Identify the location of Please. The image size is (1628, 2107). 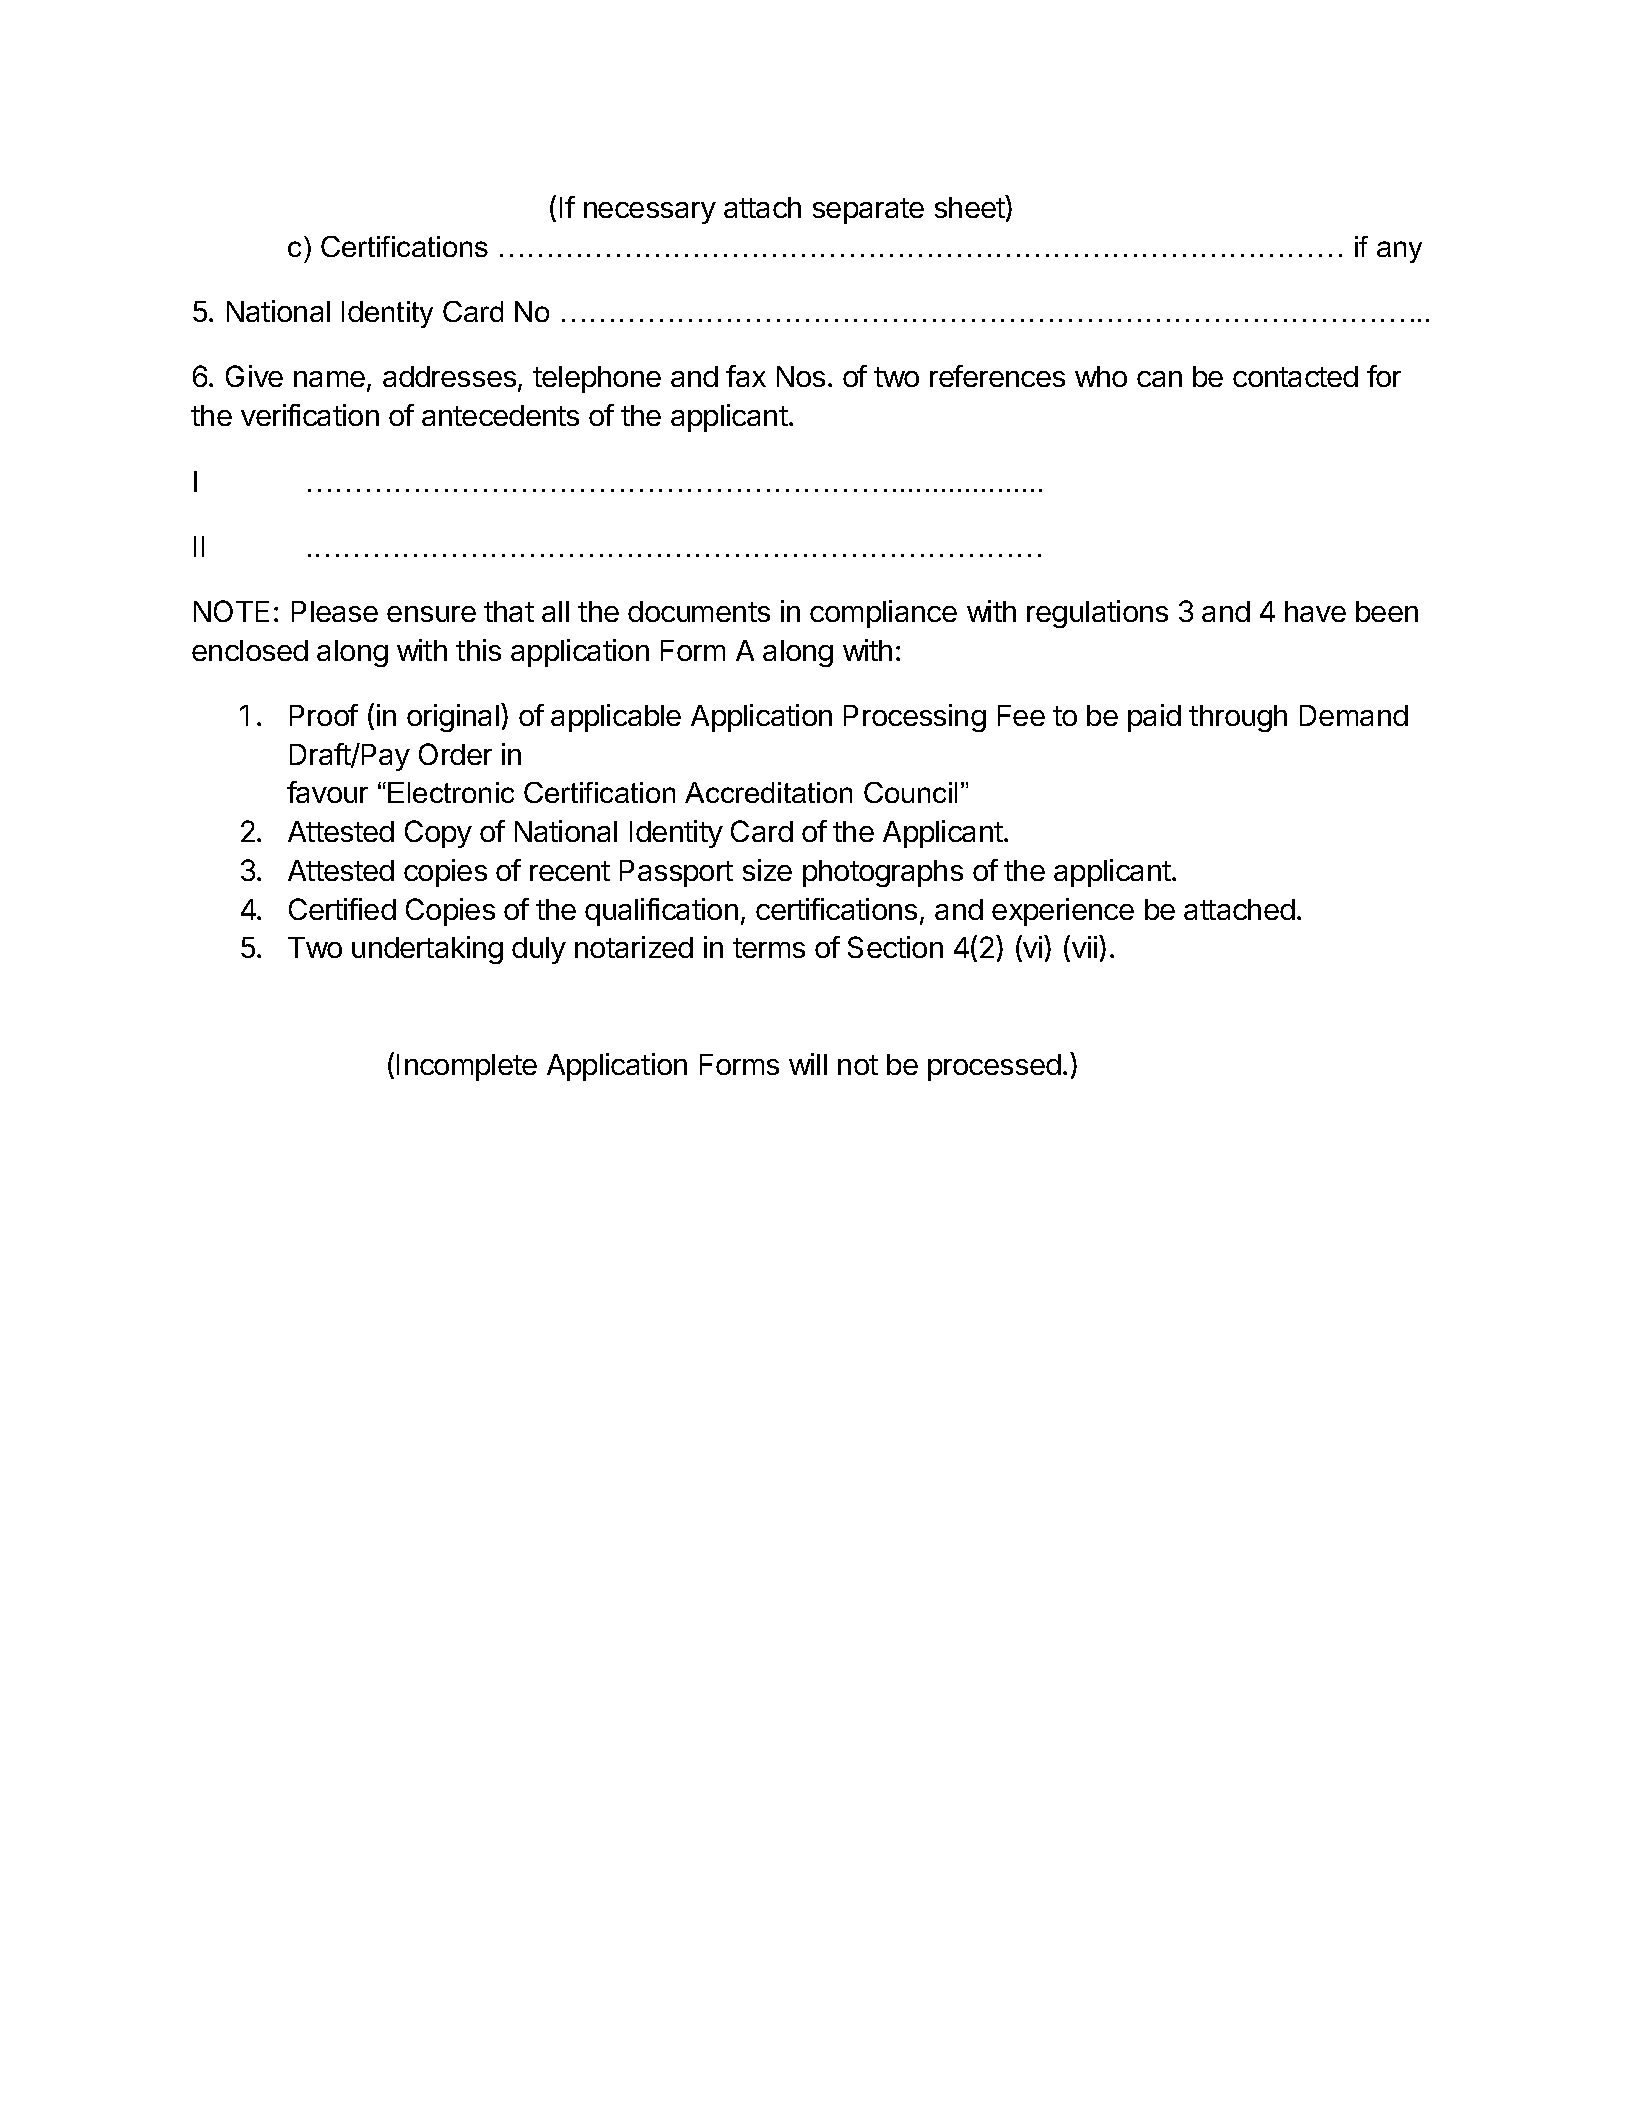
(335, 611).
